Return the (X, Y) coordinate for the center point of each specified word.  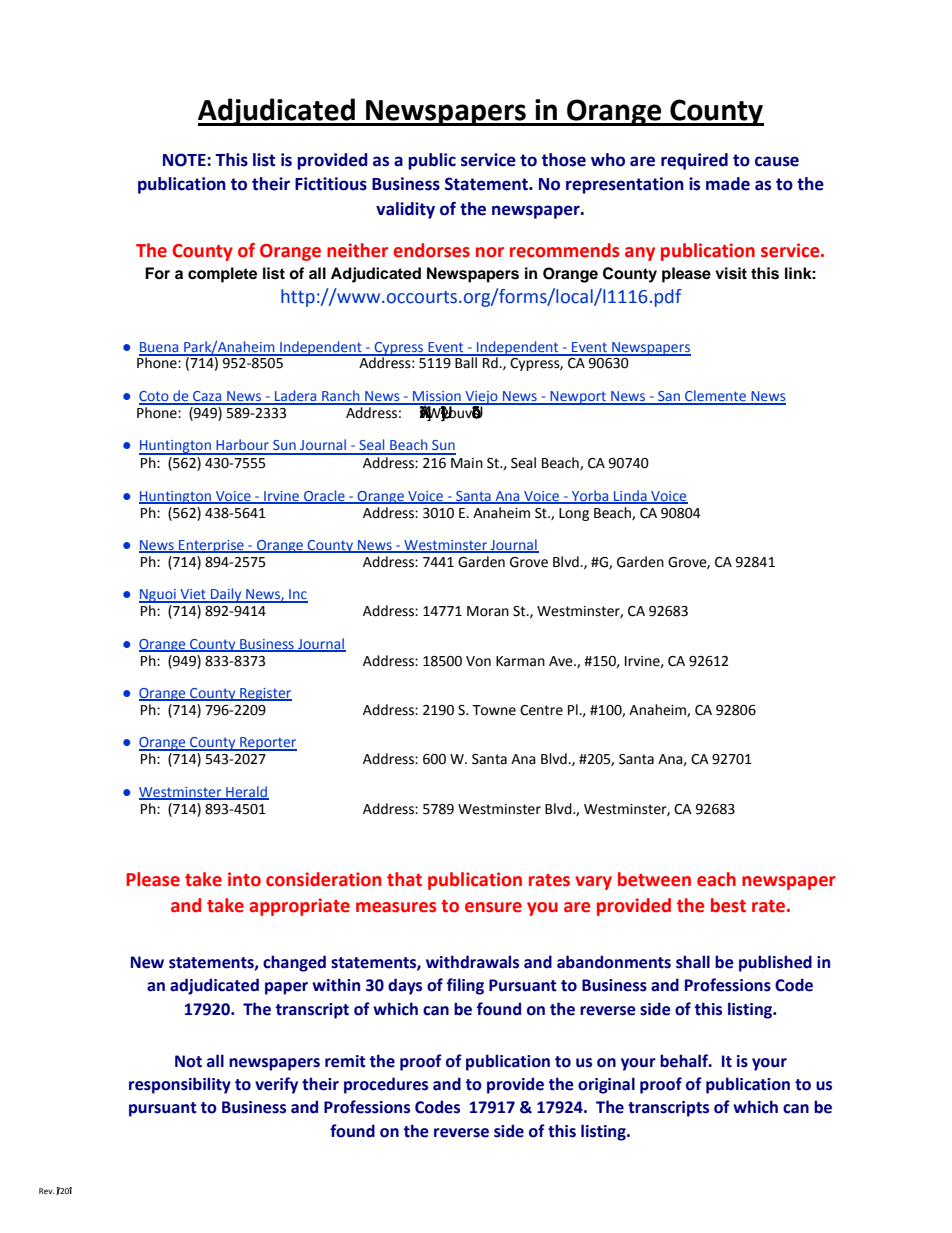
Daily (226, 595)
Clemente (716, 397)
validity (405, 210)
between (654, 879)
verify (276, 1085)
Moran (488, 611)
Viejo (481, 398)
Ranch (341, 397)
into (244, 879)
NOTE (185, 160)
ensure (493, 907)
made (728, 184)
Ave (562, 661)
